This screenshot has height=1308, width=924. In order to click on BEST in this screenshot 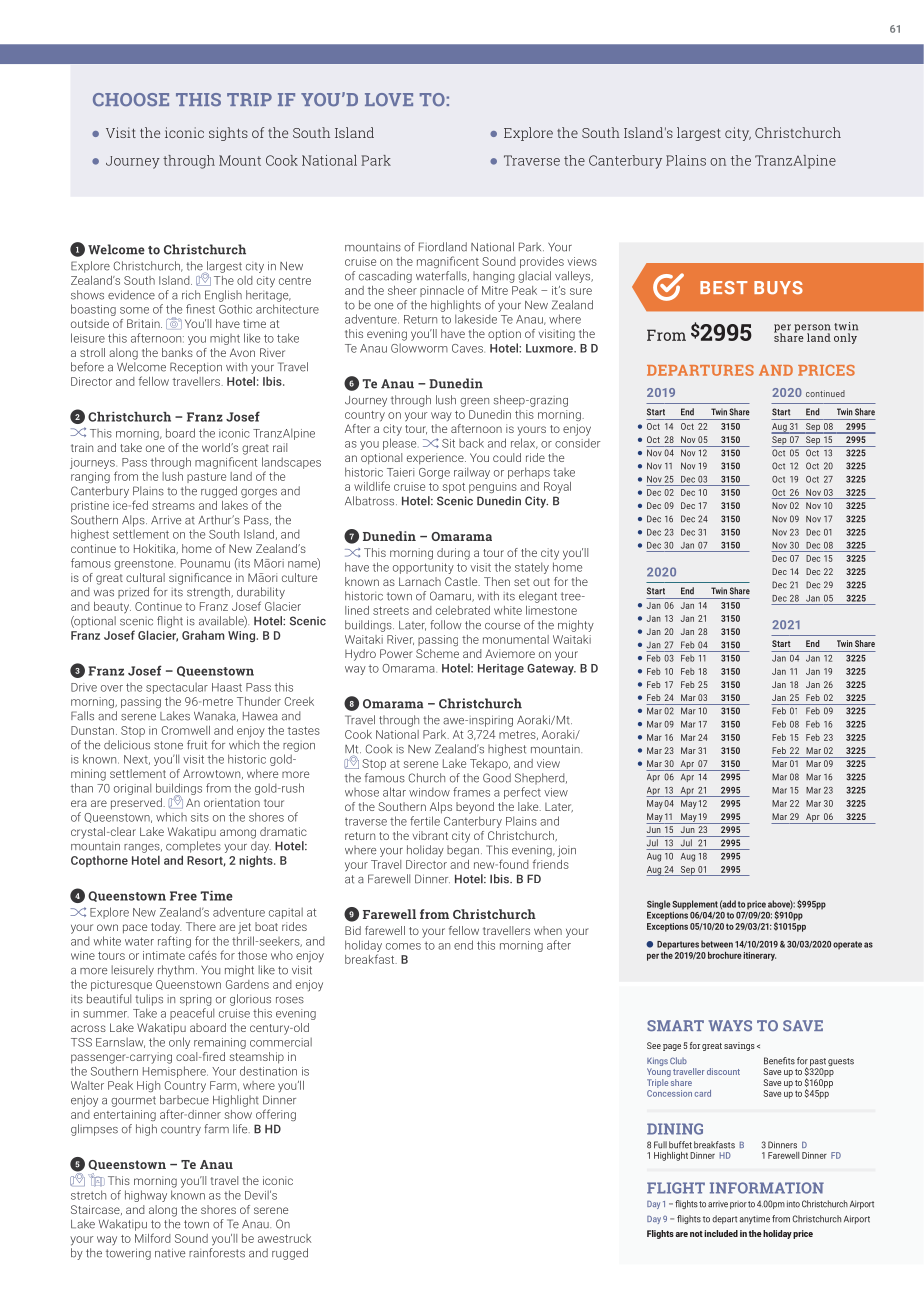, I will do `click(723, 287)`.
